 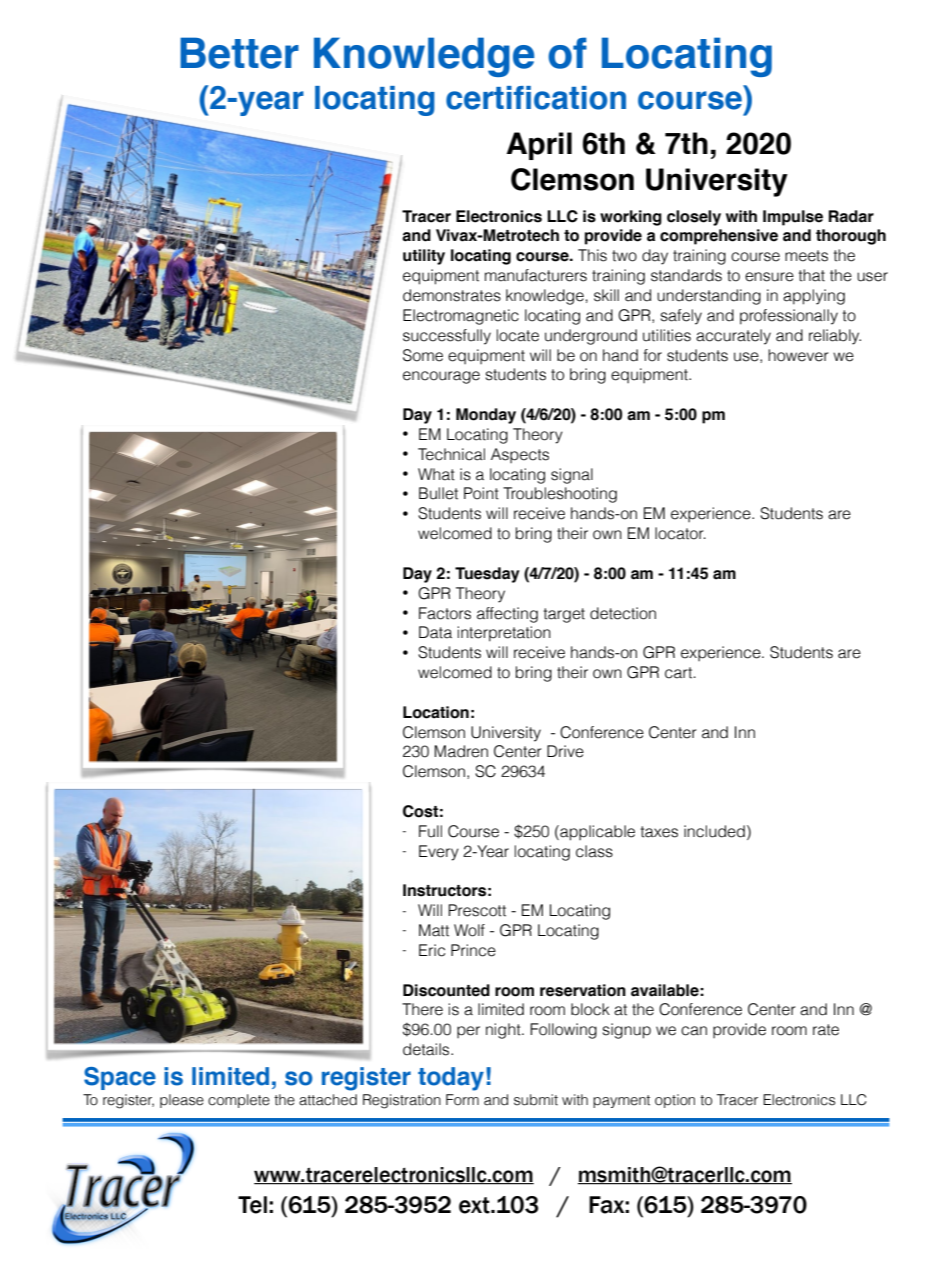 What do you see at coordinates (239, 53) in the document?
I see `Better` at bounding box center [239, 53].
